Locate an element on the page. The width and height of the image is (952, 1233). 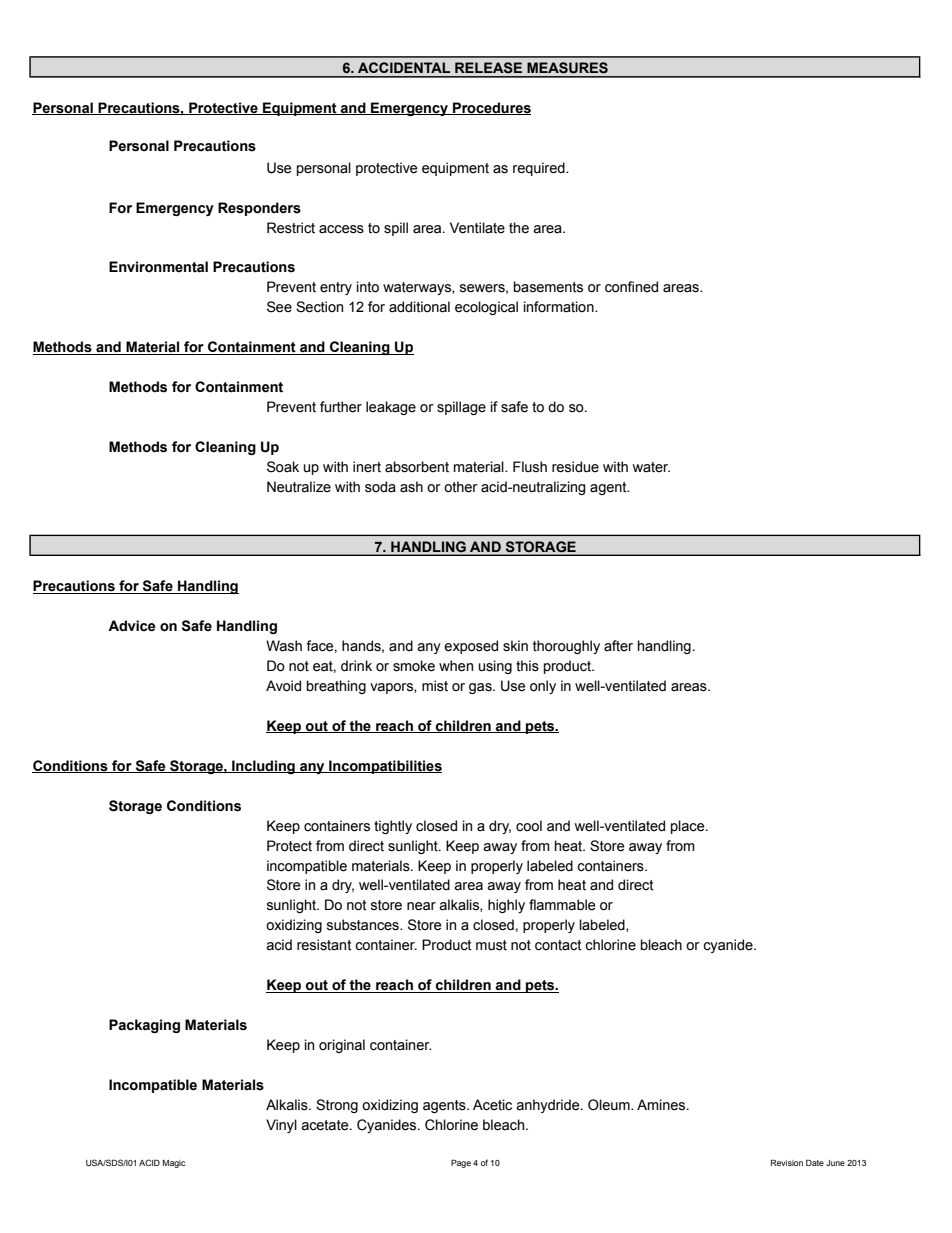
Procedures is located at coordinates (491, 108).
